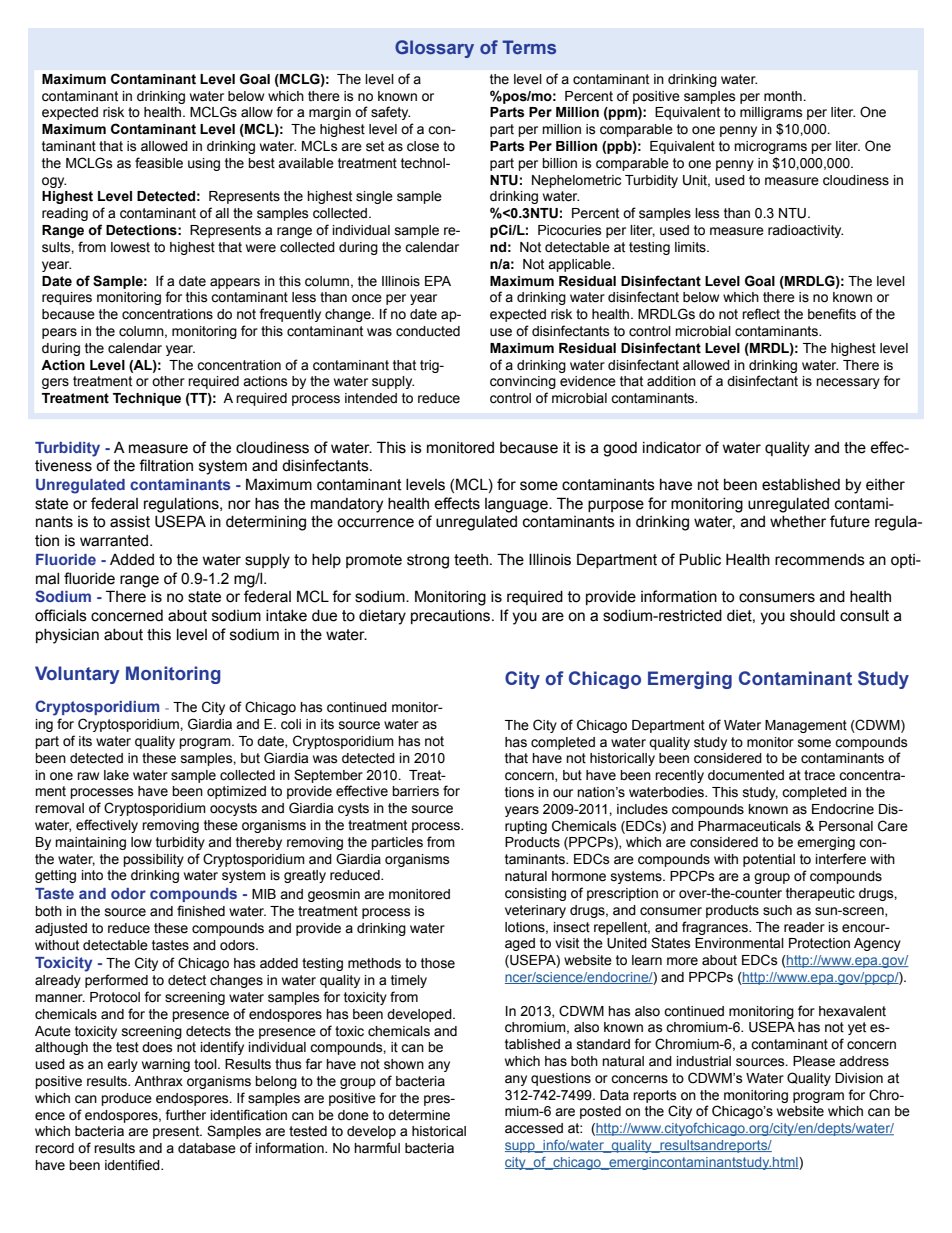  Describe the element at coordinates (159, 163) in the page. I see `feasible` at that location.
